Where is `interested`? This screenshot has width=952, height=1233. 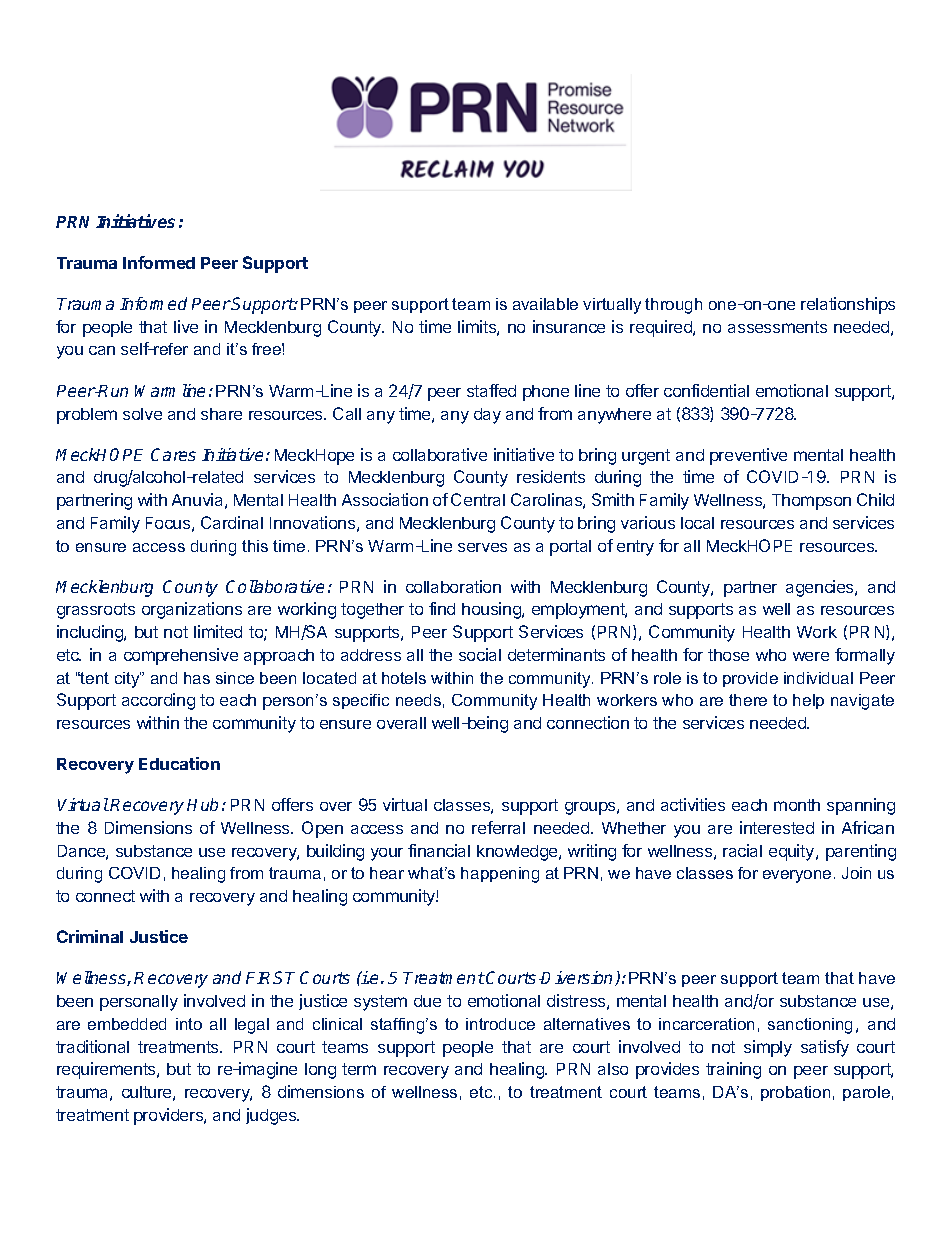
interested is located at coordinates (777, 827).
